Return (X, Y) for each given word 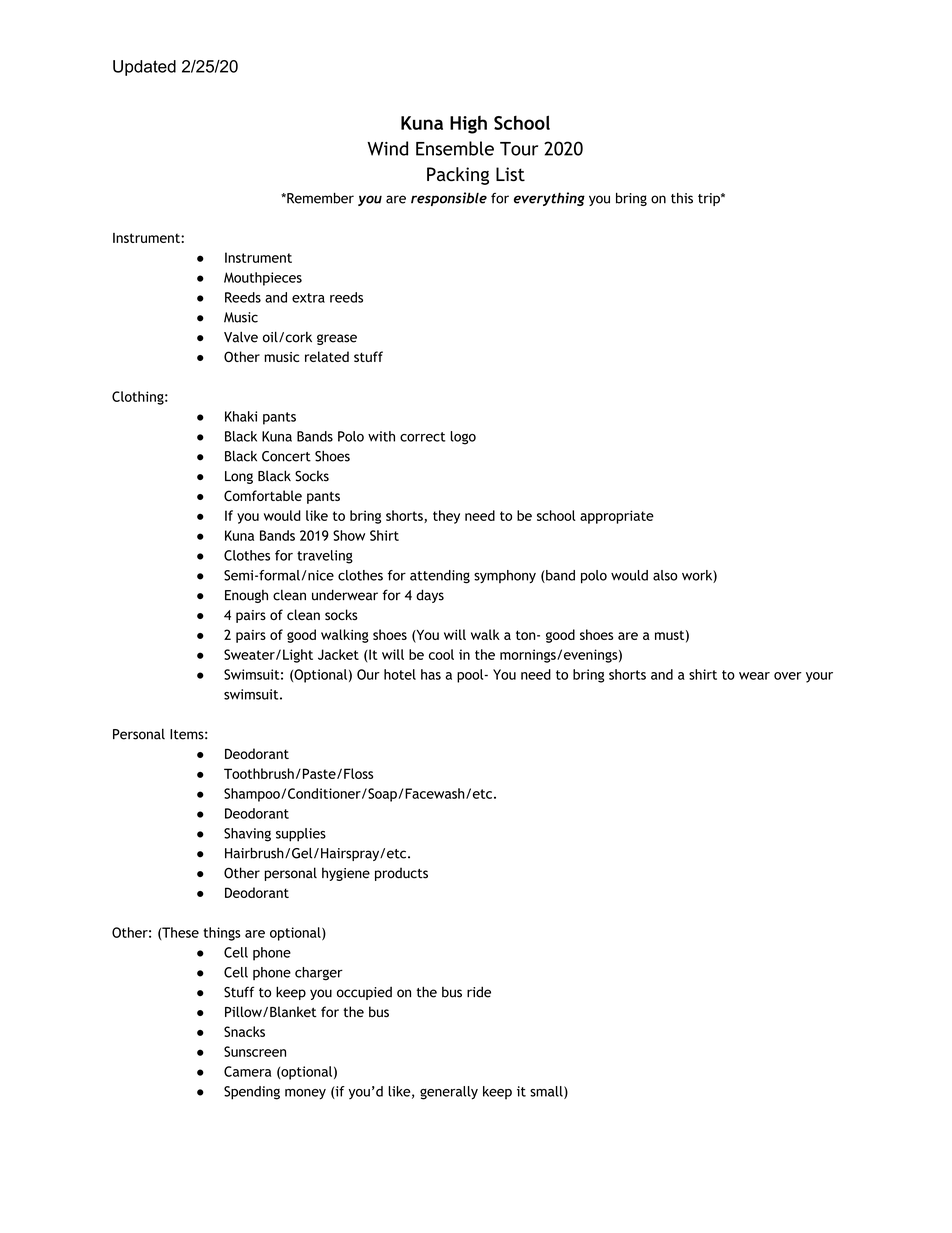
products (401, 874)
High (468, 125)
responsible (449, 199)
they (446, 517)
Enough (246, 596)
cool (441, 654)
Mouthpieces (263, 279)
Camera (247, 1071)
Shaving (247, 835)
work (698, 576)
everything (549, 199)
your (819, 677)
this (682, 198)
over (788, 676)
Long (239, 477)
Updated (144, 68)
